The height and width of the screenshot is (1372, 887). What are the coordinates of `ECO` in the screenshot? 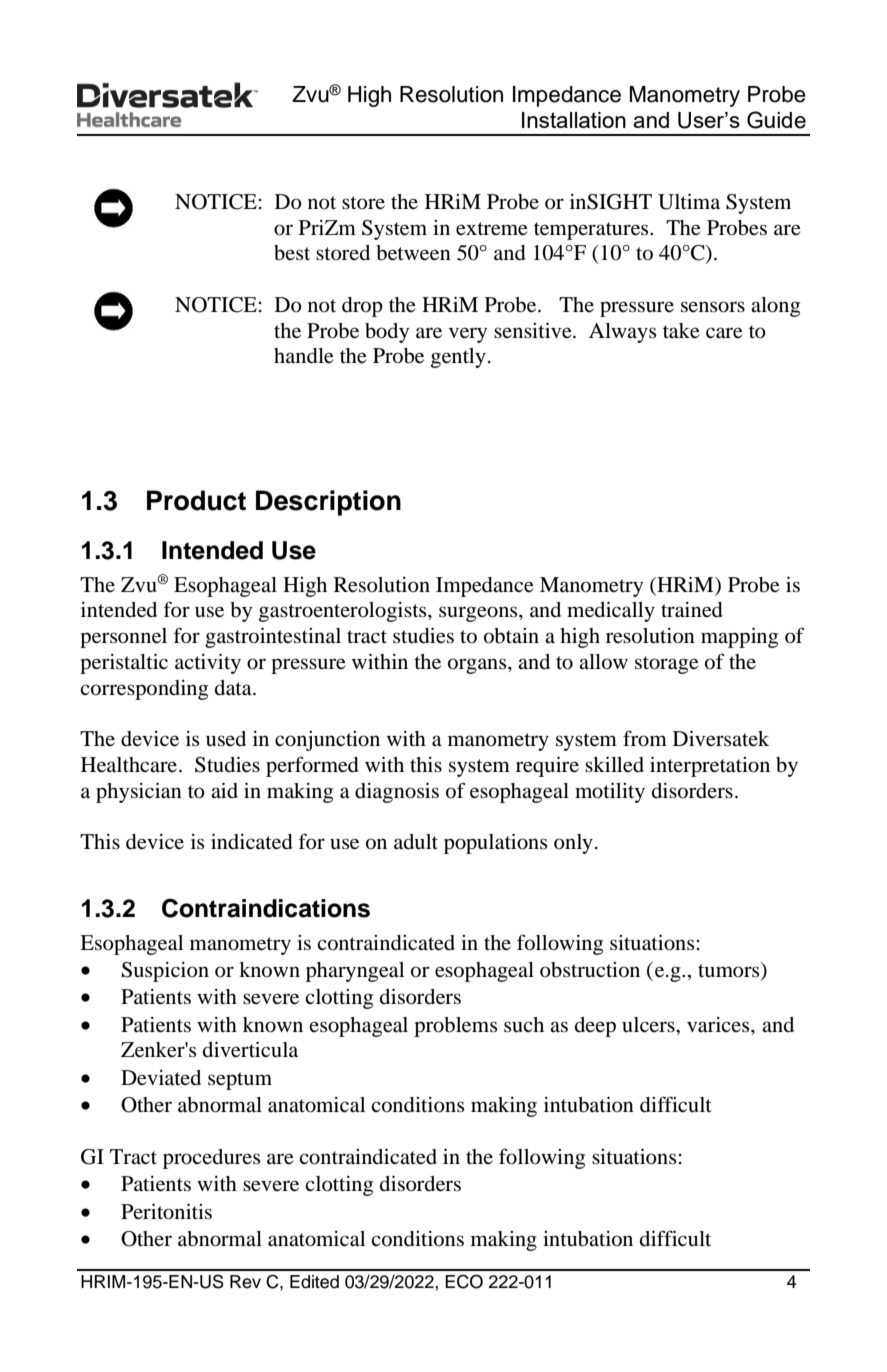 It's located at (464, 1281).
